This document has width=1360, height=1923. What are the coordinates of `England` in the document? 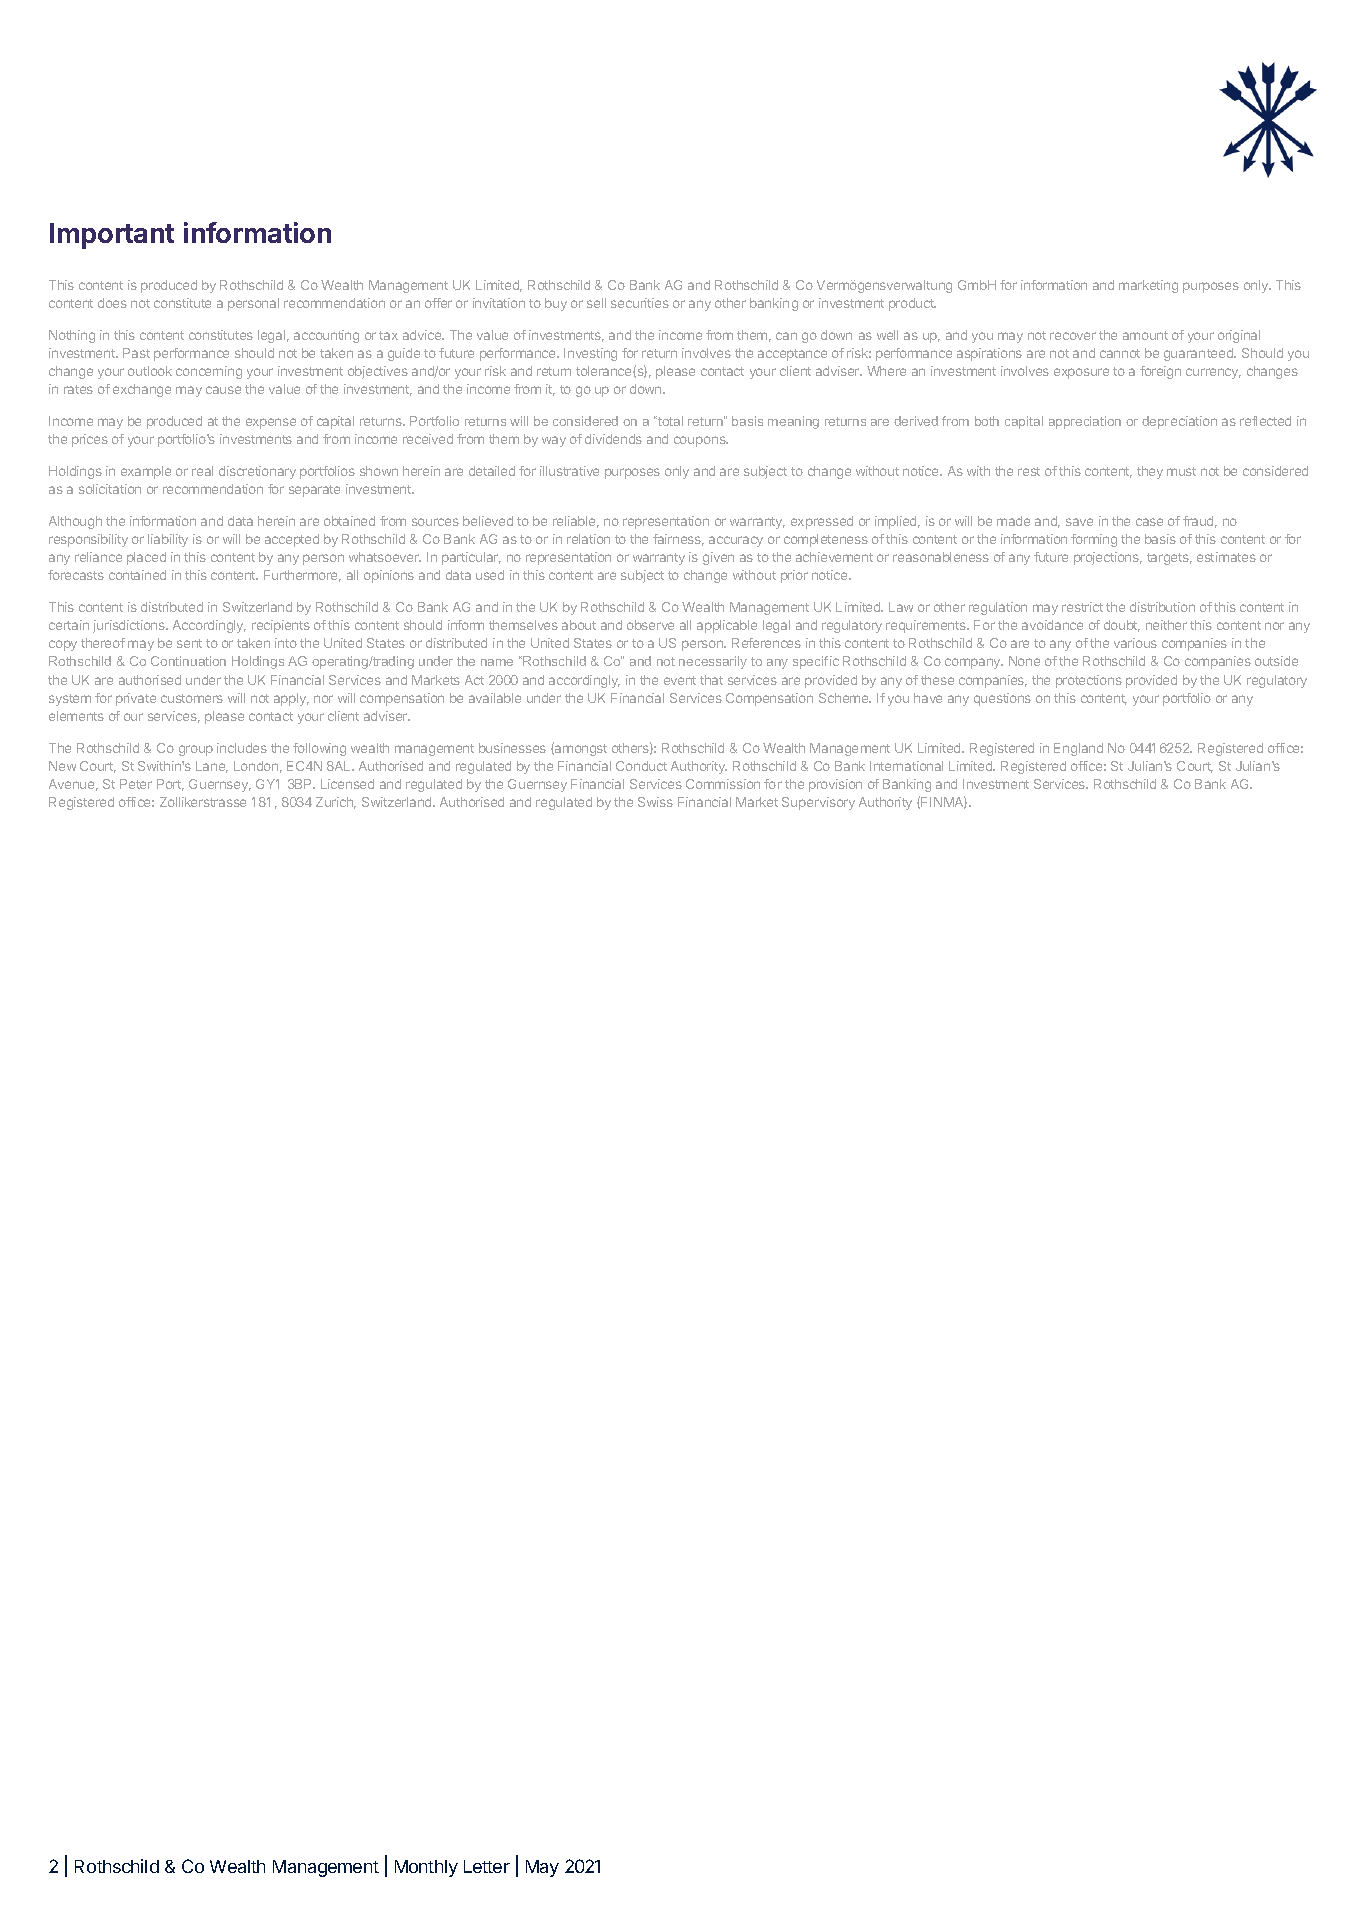 It's located at (1078, 749).
